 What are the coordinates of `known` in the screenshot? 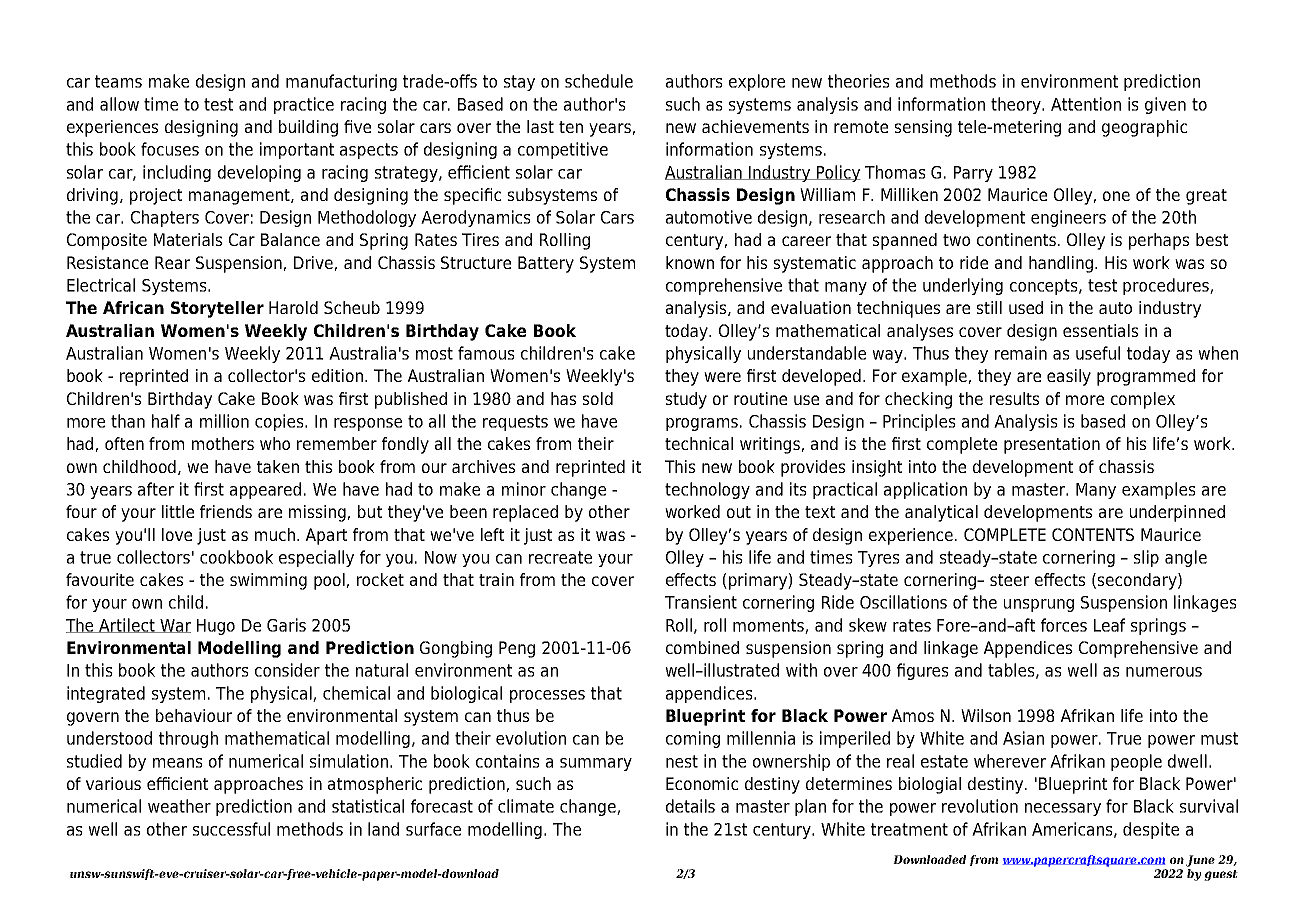 It's located at (690, 262).
